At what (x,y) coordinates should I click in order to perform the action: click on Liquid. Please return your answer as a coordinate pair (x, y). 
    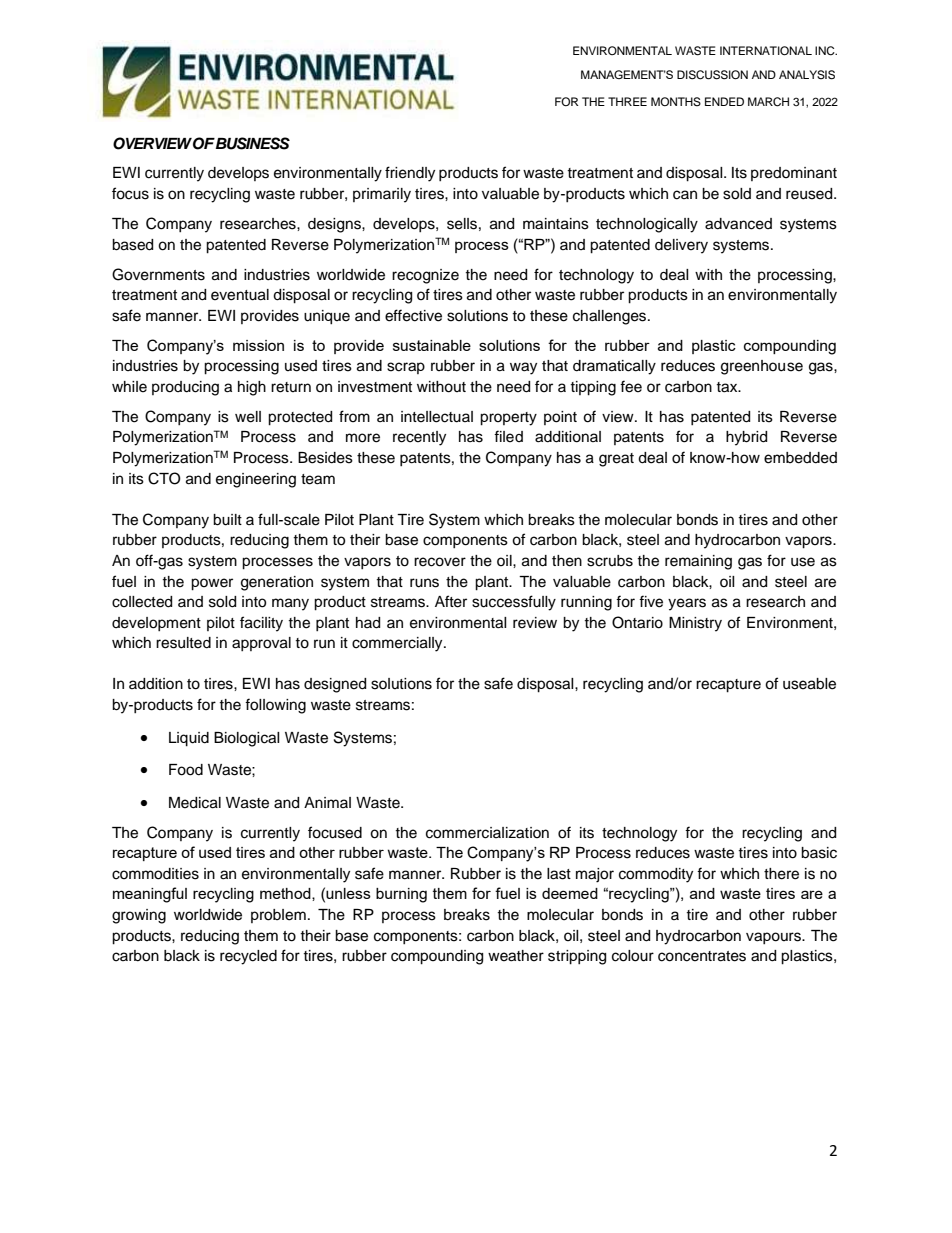
    Looking at the image, I should click on (189, 739).
